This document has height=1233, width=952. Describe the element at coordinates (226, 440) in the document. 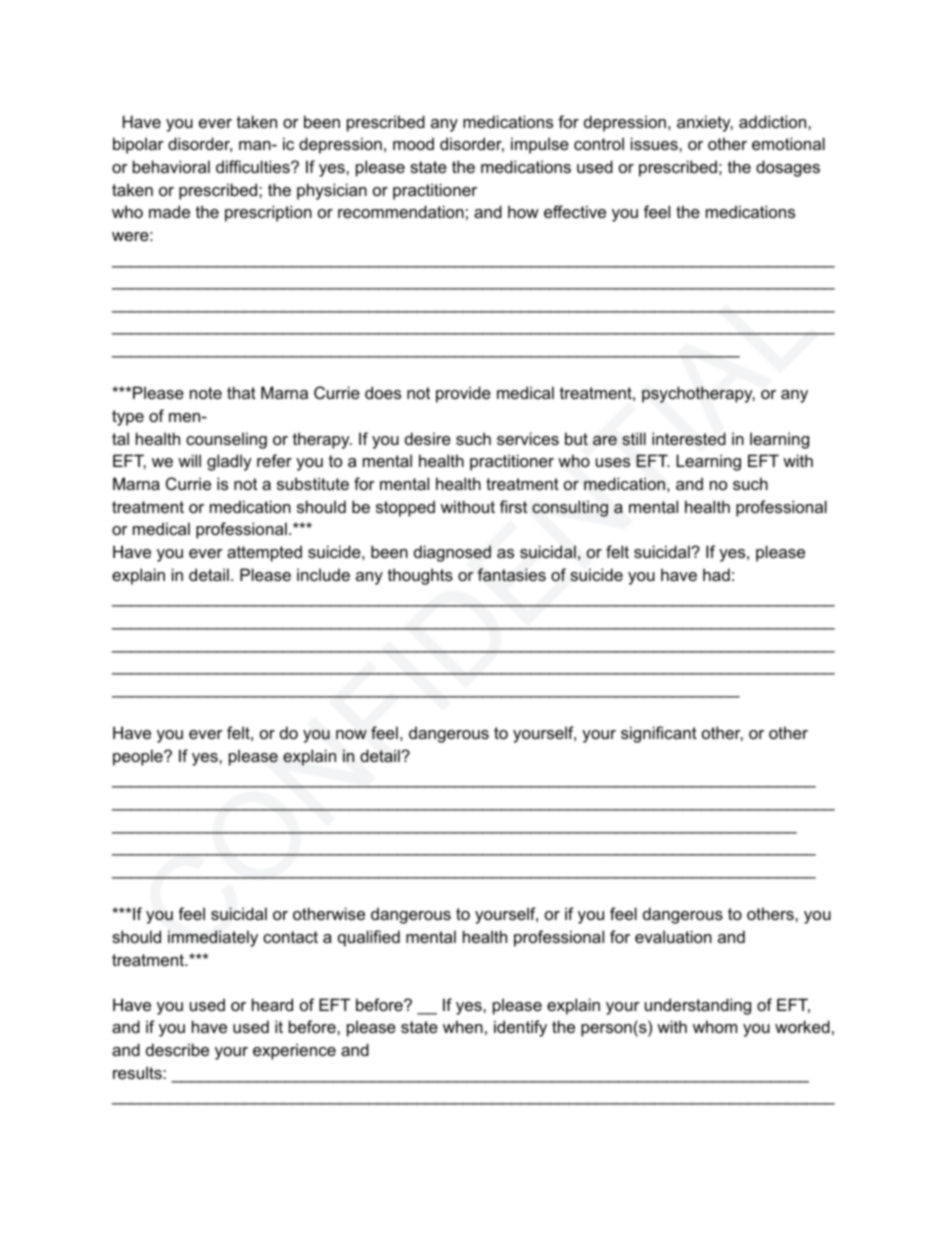

I see `counseling` at that location.
